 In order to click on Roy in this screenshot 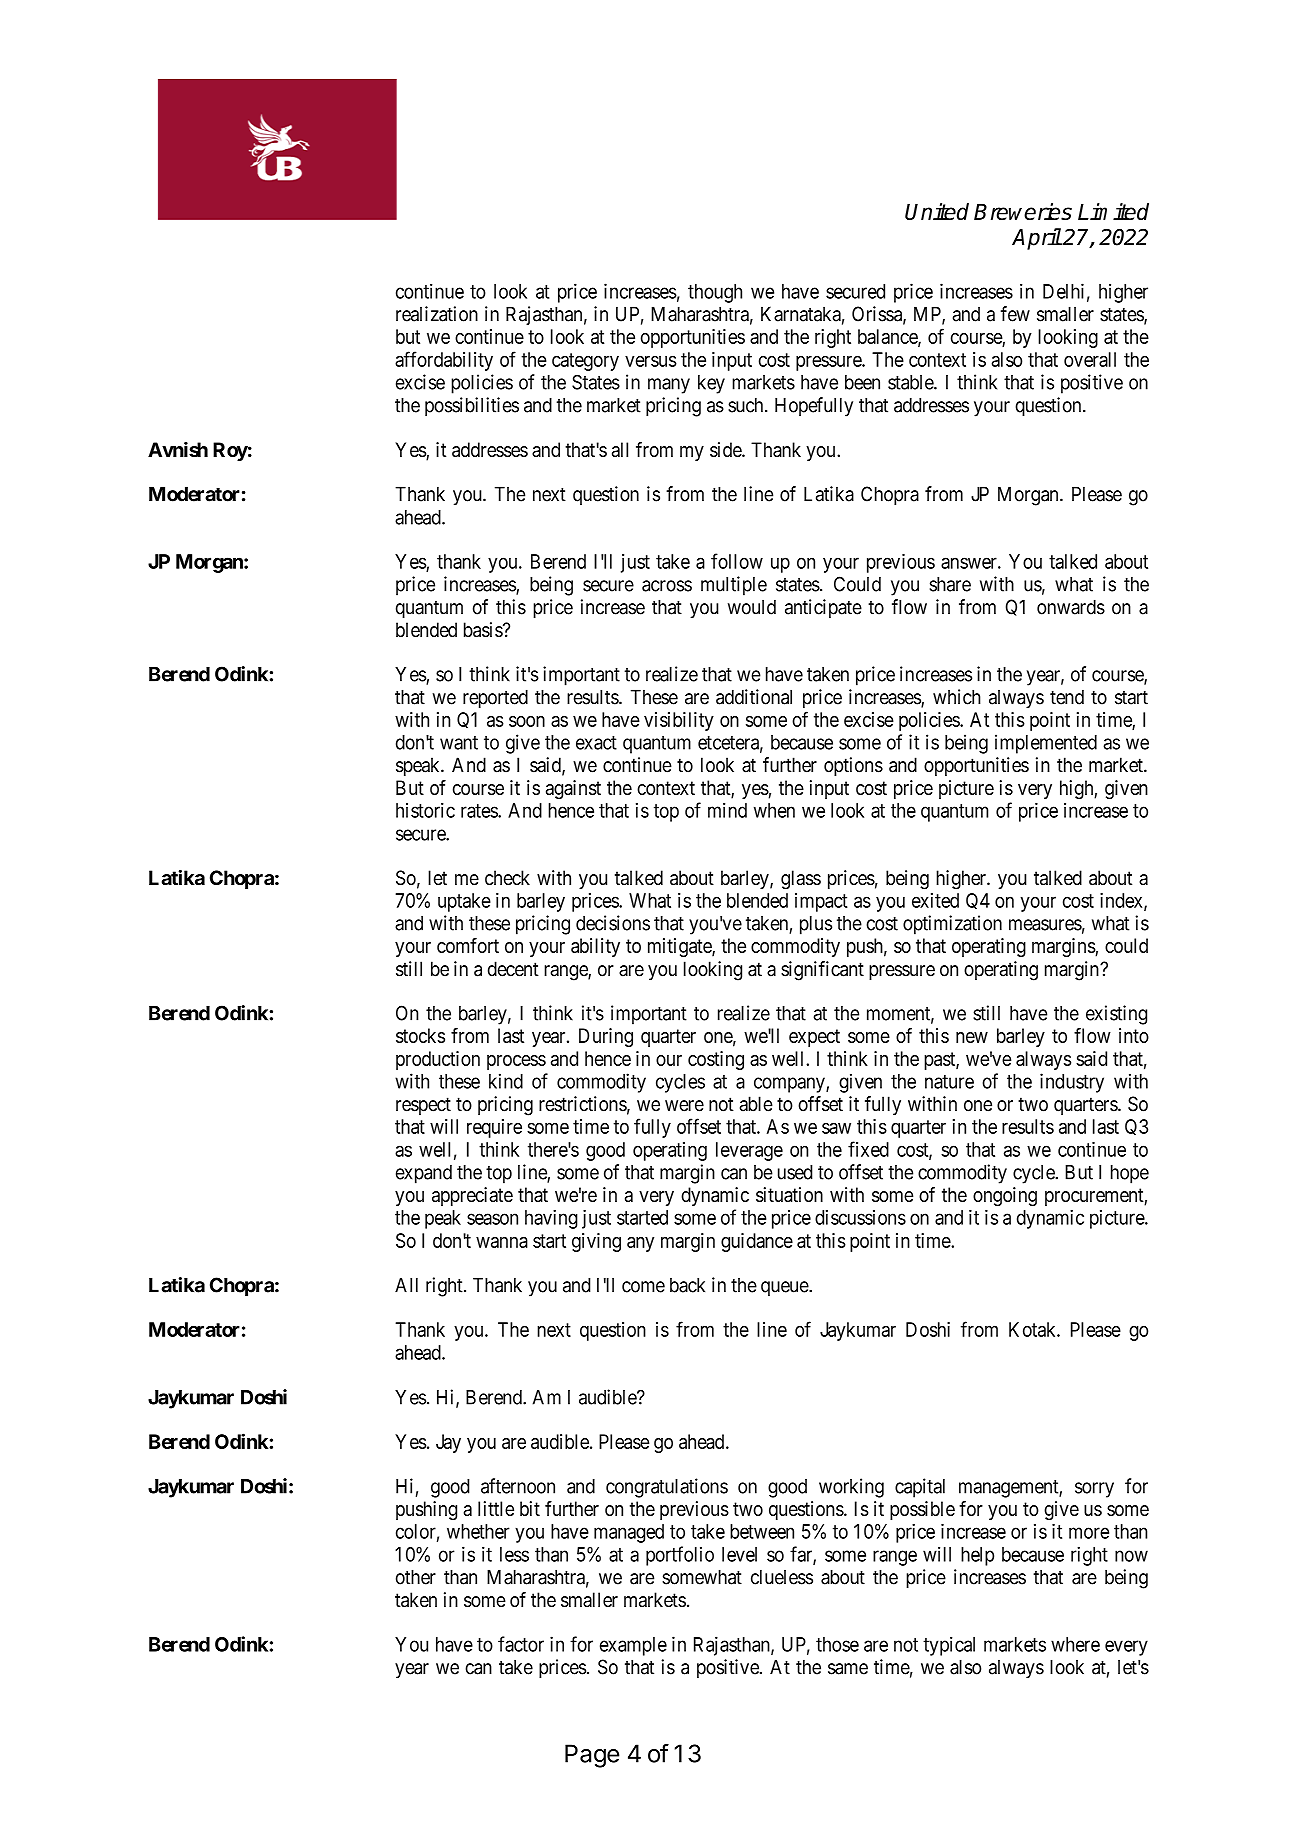, I will do `click(230, 451)`.
